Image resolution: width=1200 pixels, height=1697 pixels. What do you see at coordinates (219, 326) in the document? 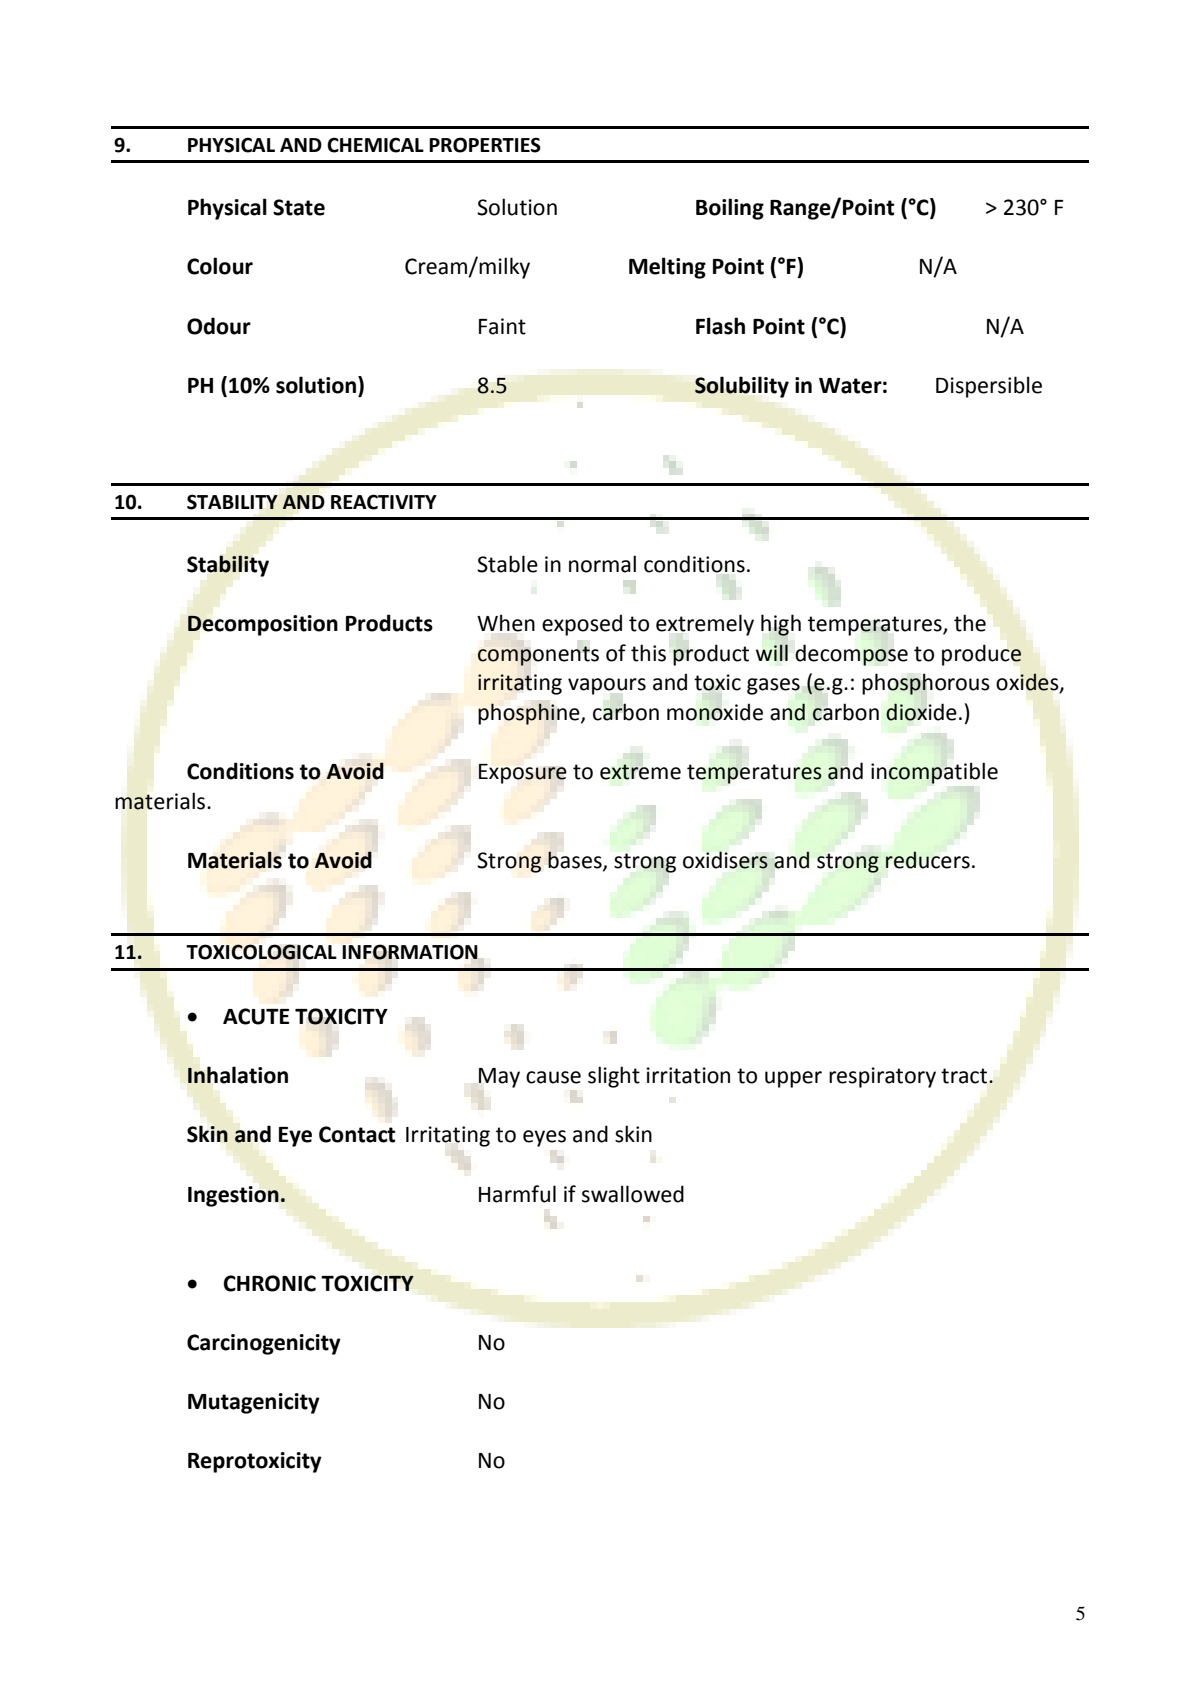
I see `Odour` at bounding box center [219, 326].
